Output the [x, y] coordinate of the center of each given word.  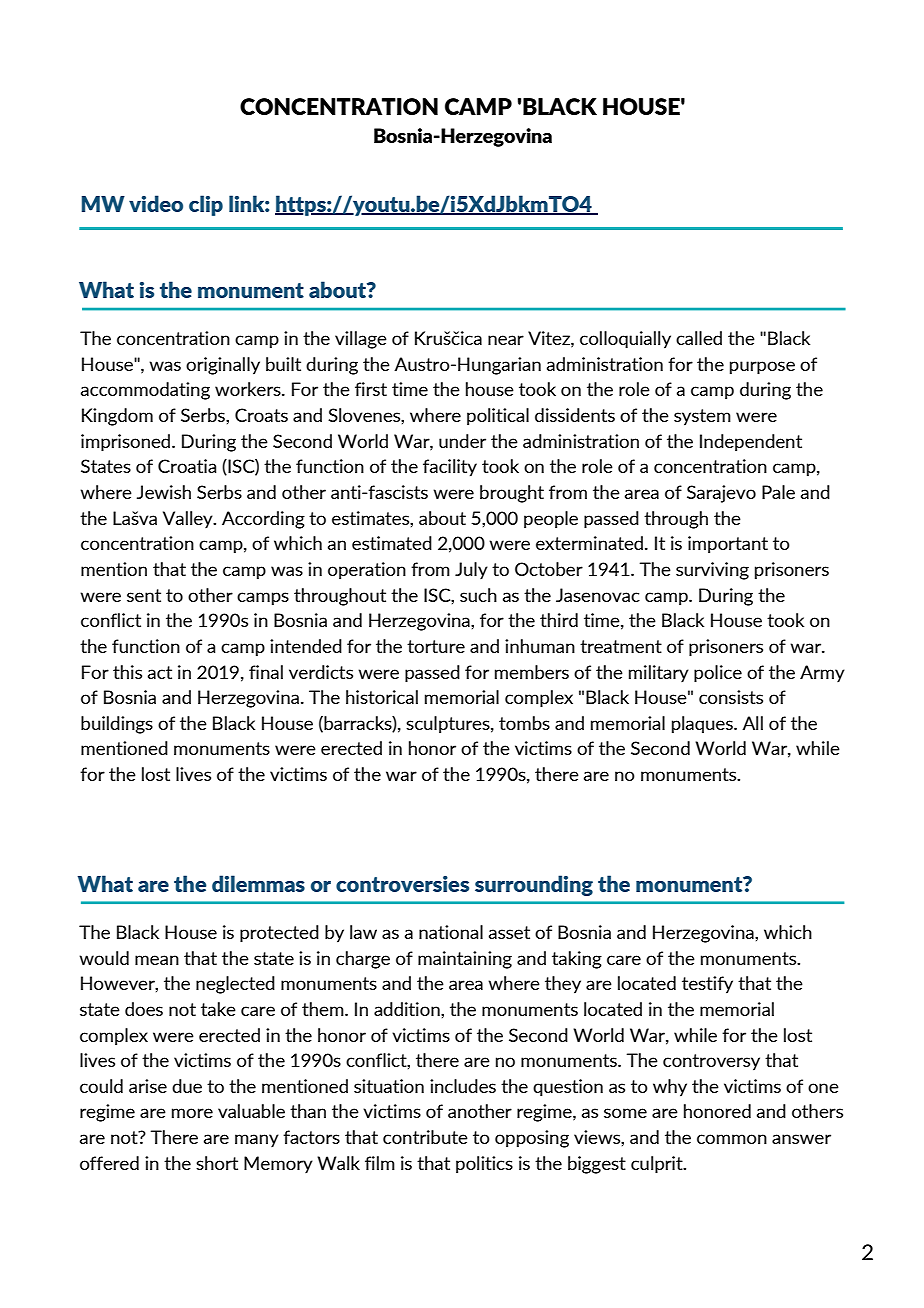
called [699, 338]
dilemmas [258, 883]
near [506, 340]
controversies [402, 884]
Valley [189, 520]
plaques [703, 725]
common [732, 1139]
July [471, 571]
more [192, 1113]
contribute [425, 1137]
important [728, 545]
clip [206, 205]
